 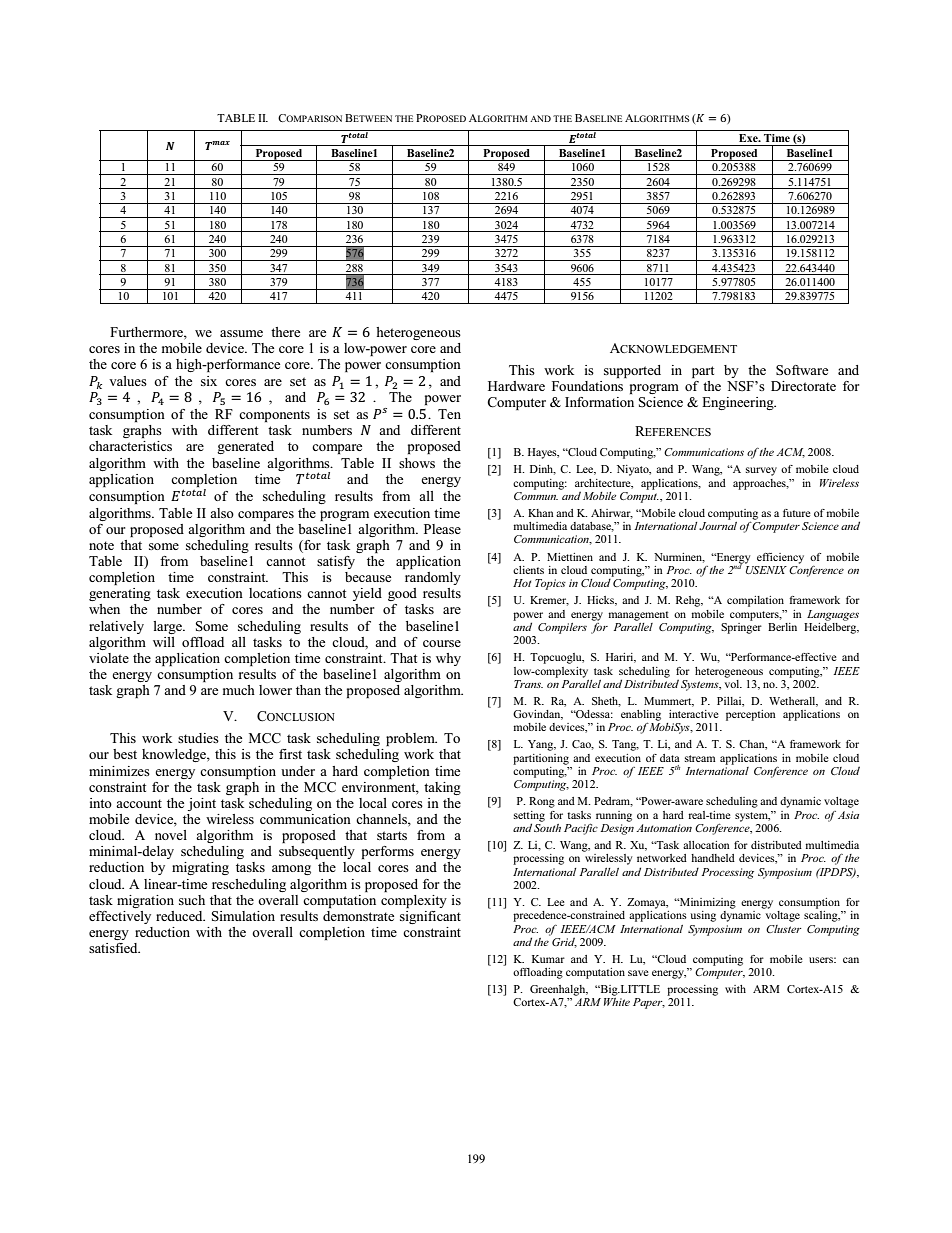 I want to click on Springer, so click(x=741, y=627).
